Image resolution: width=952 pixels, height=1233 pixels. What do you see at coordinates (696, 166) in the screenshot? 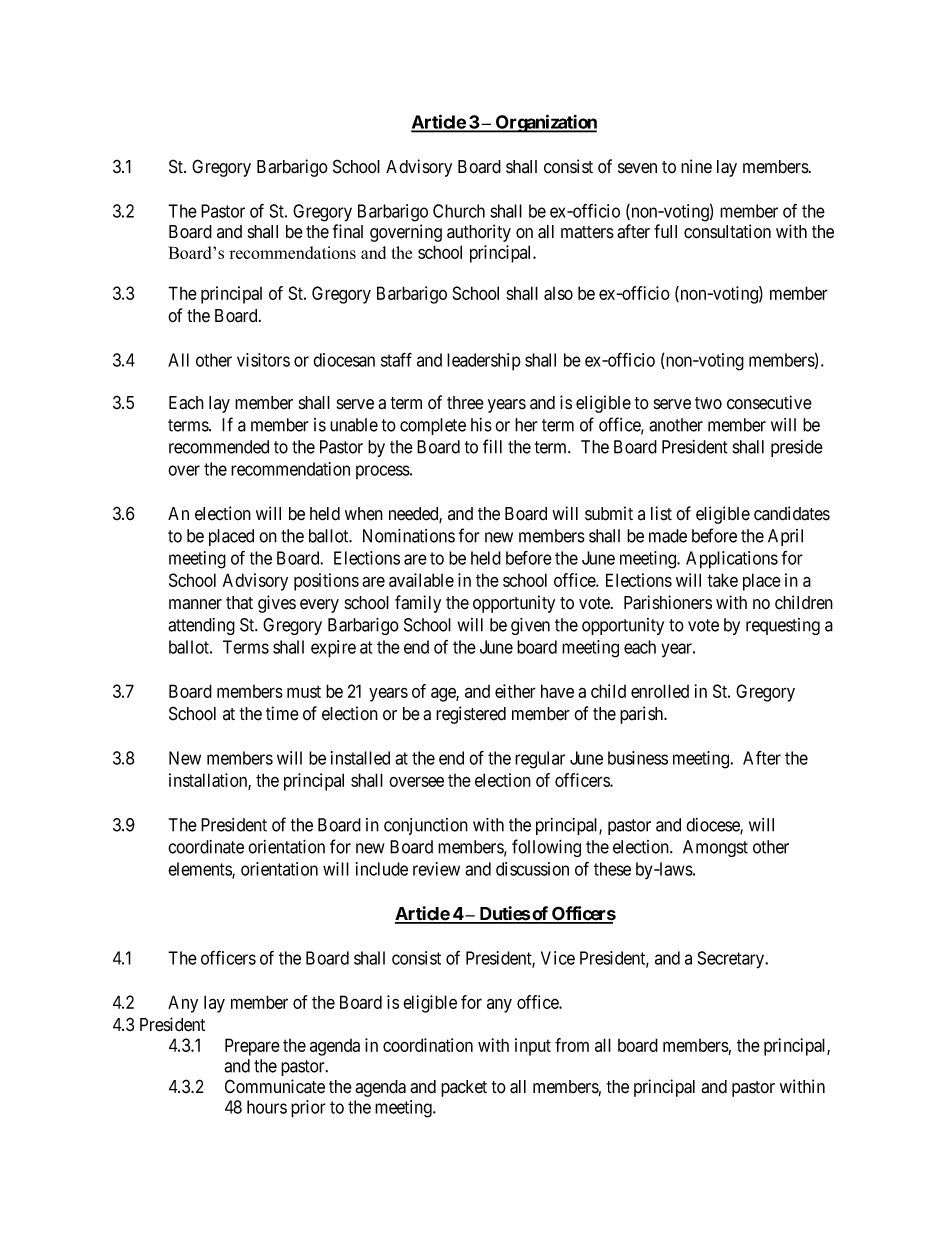
I see `nine` at bounding box center [696, 166].
